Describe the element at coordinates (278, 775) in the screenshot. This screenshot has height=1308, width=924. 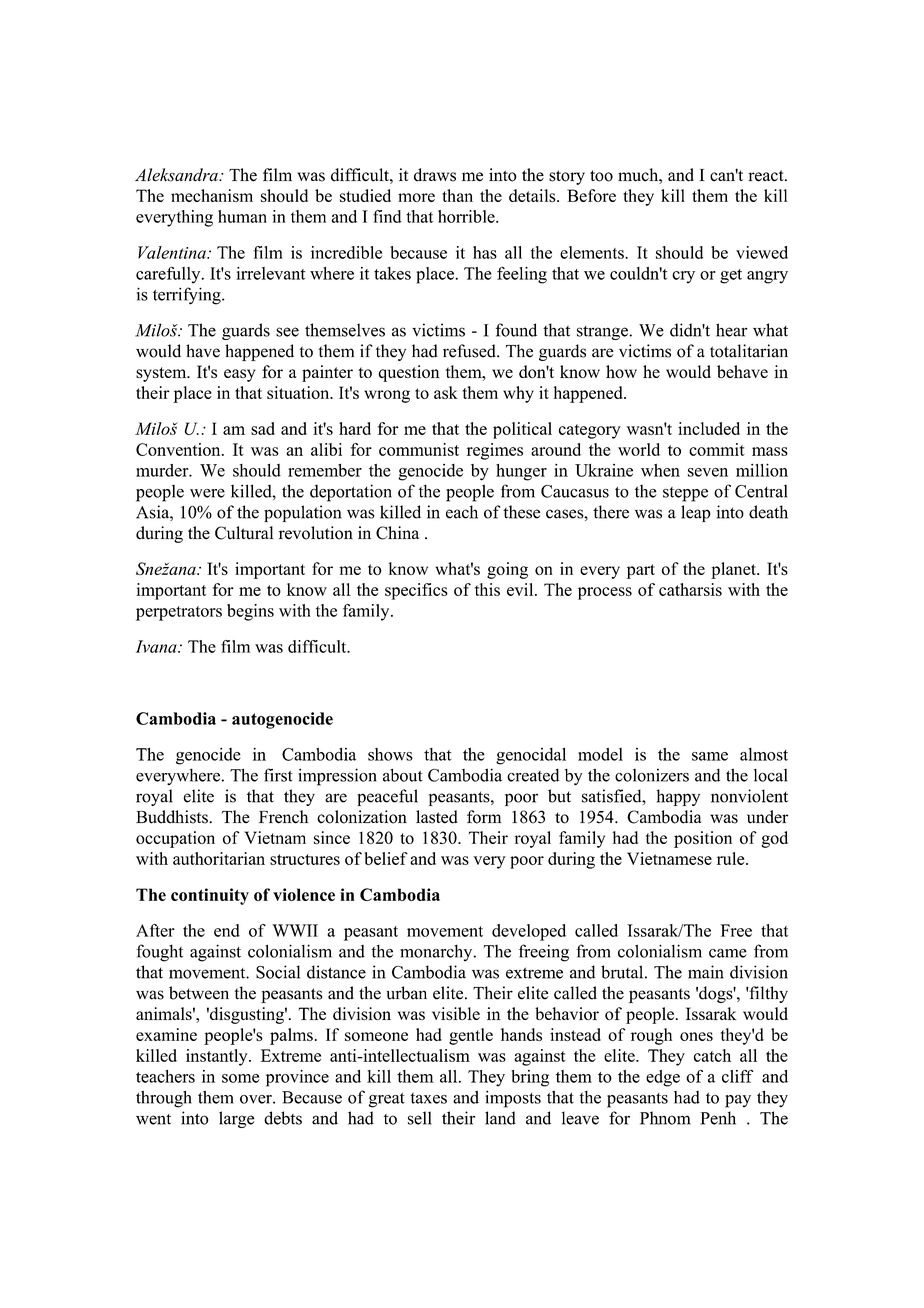
I see `first` at that location.
